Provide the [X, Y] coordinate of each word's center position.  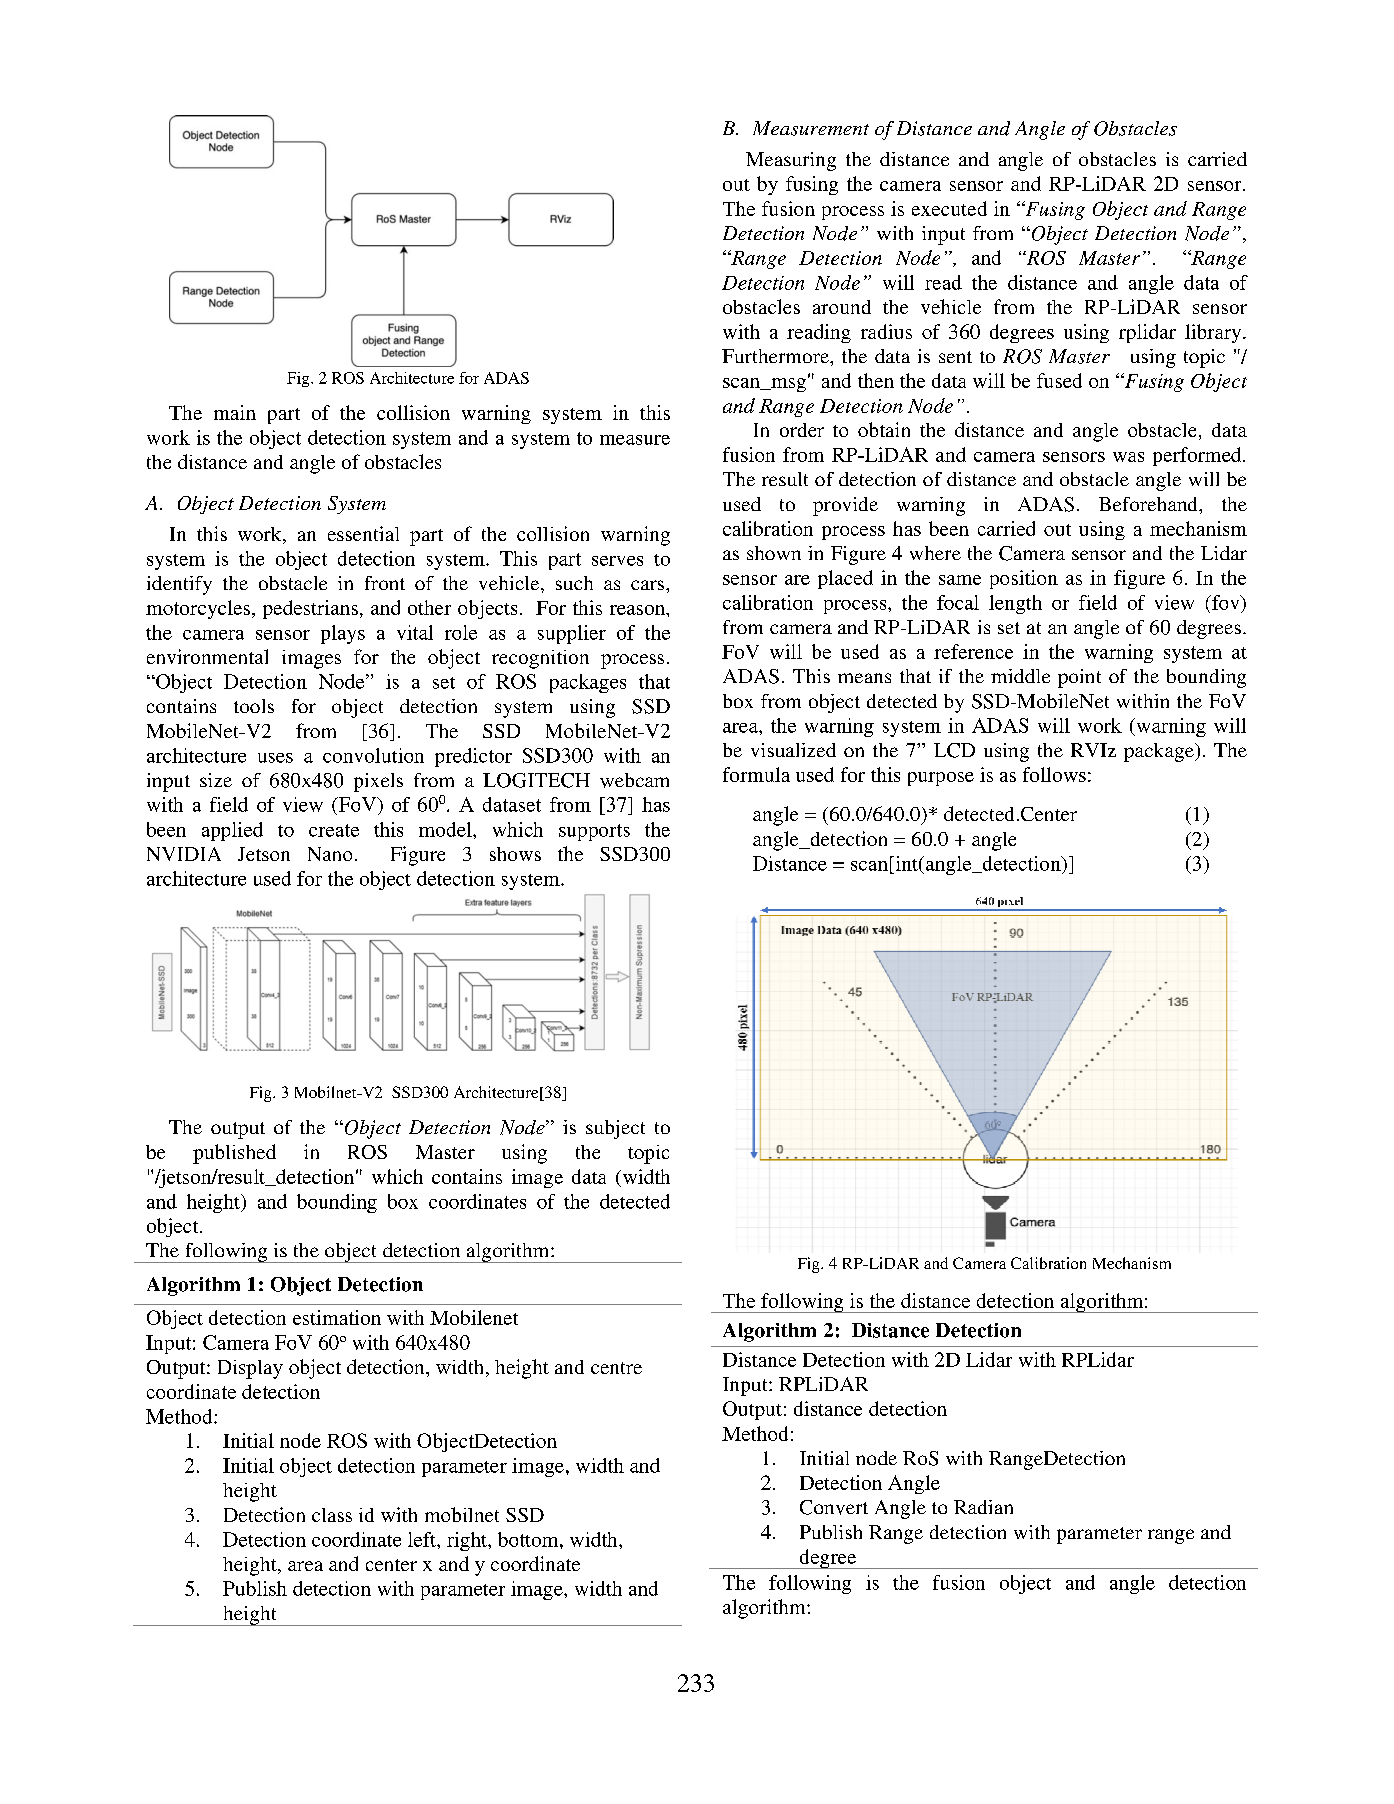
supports [594, 832]
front [385, 583]
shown [774, 553]
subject [615, 1129]
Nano [330, 854]
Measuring [791, 161]
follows [1054, 774]
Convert [834, 1507]
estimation [337, 1317]
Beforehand [1149, 504]
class [332, 1515]
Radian [983, 1507]
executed [949, 208]
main [235, 412]
